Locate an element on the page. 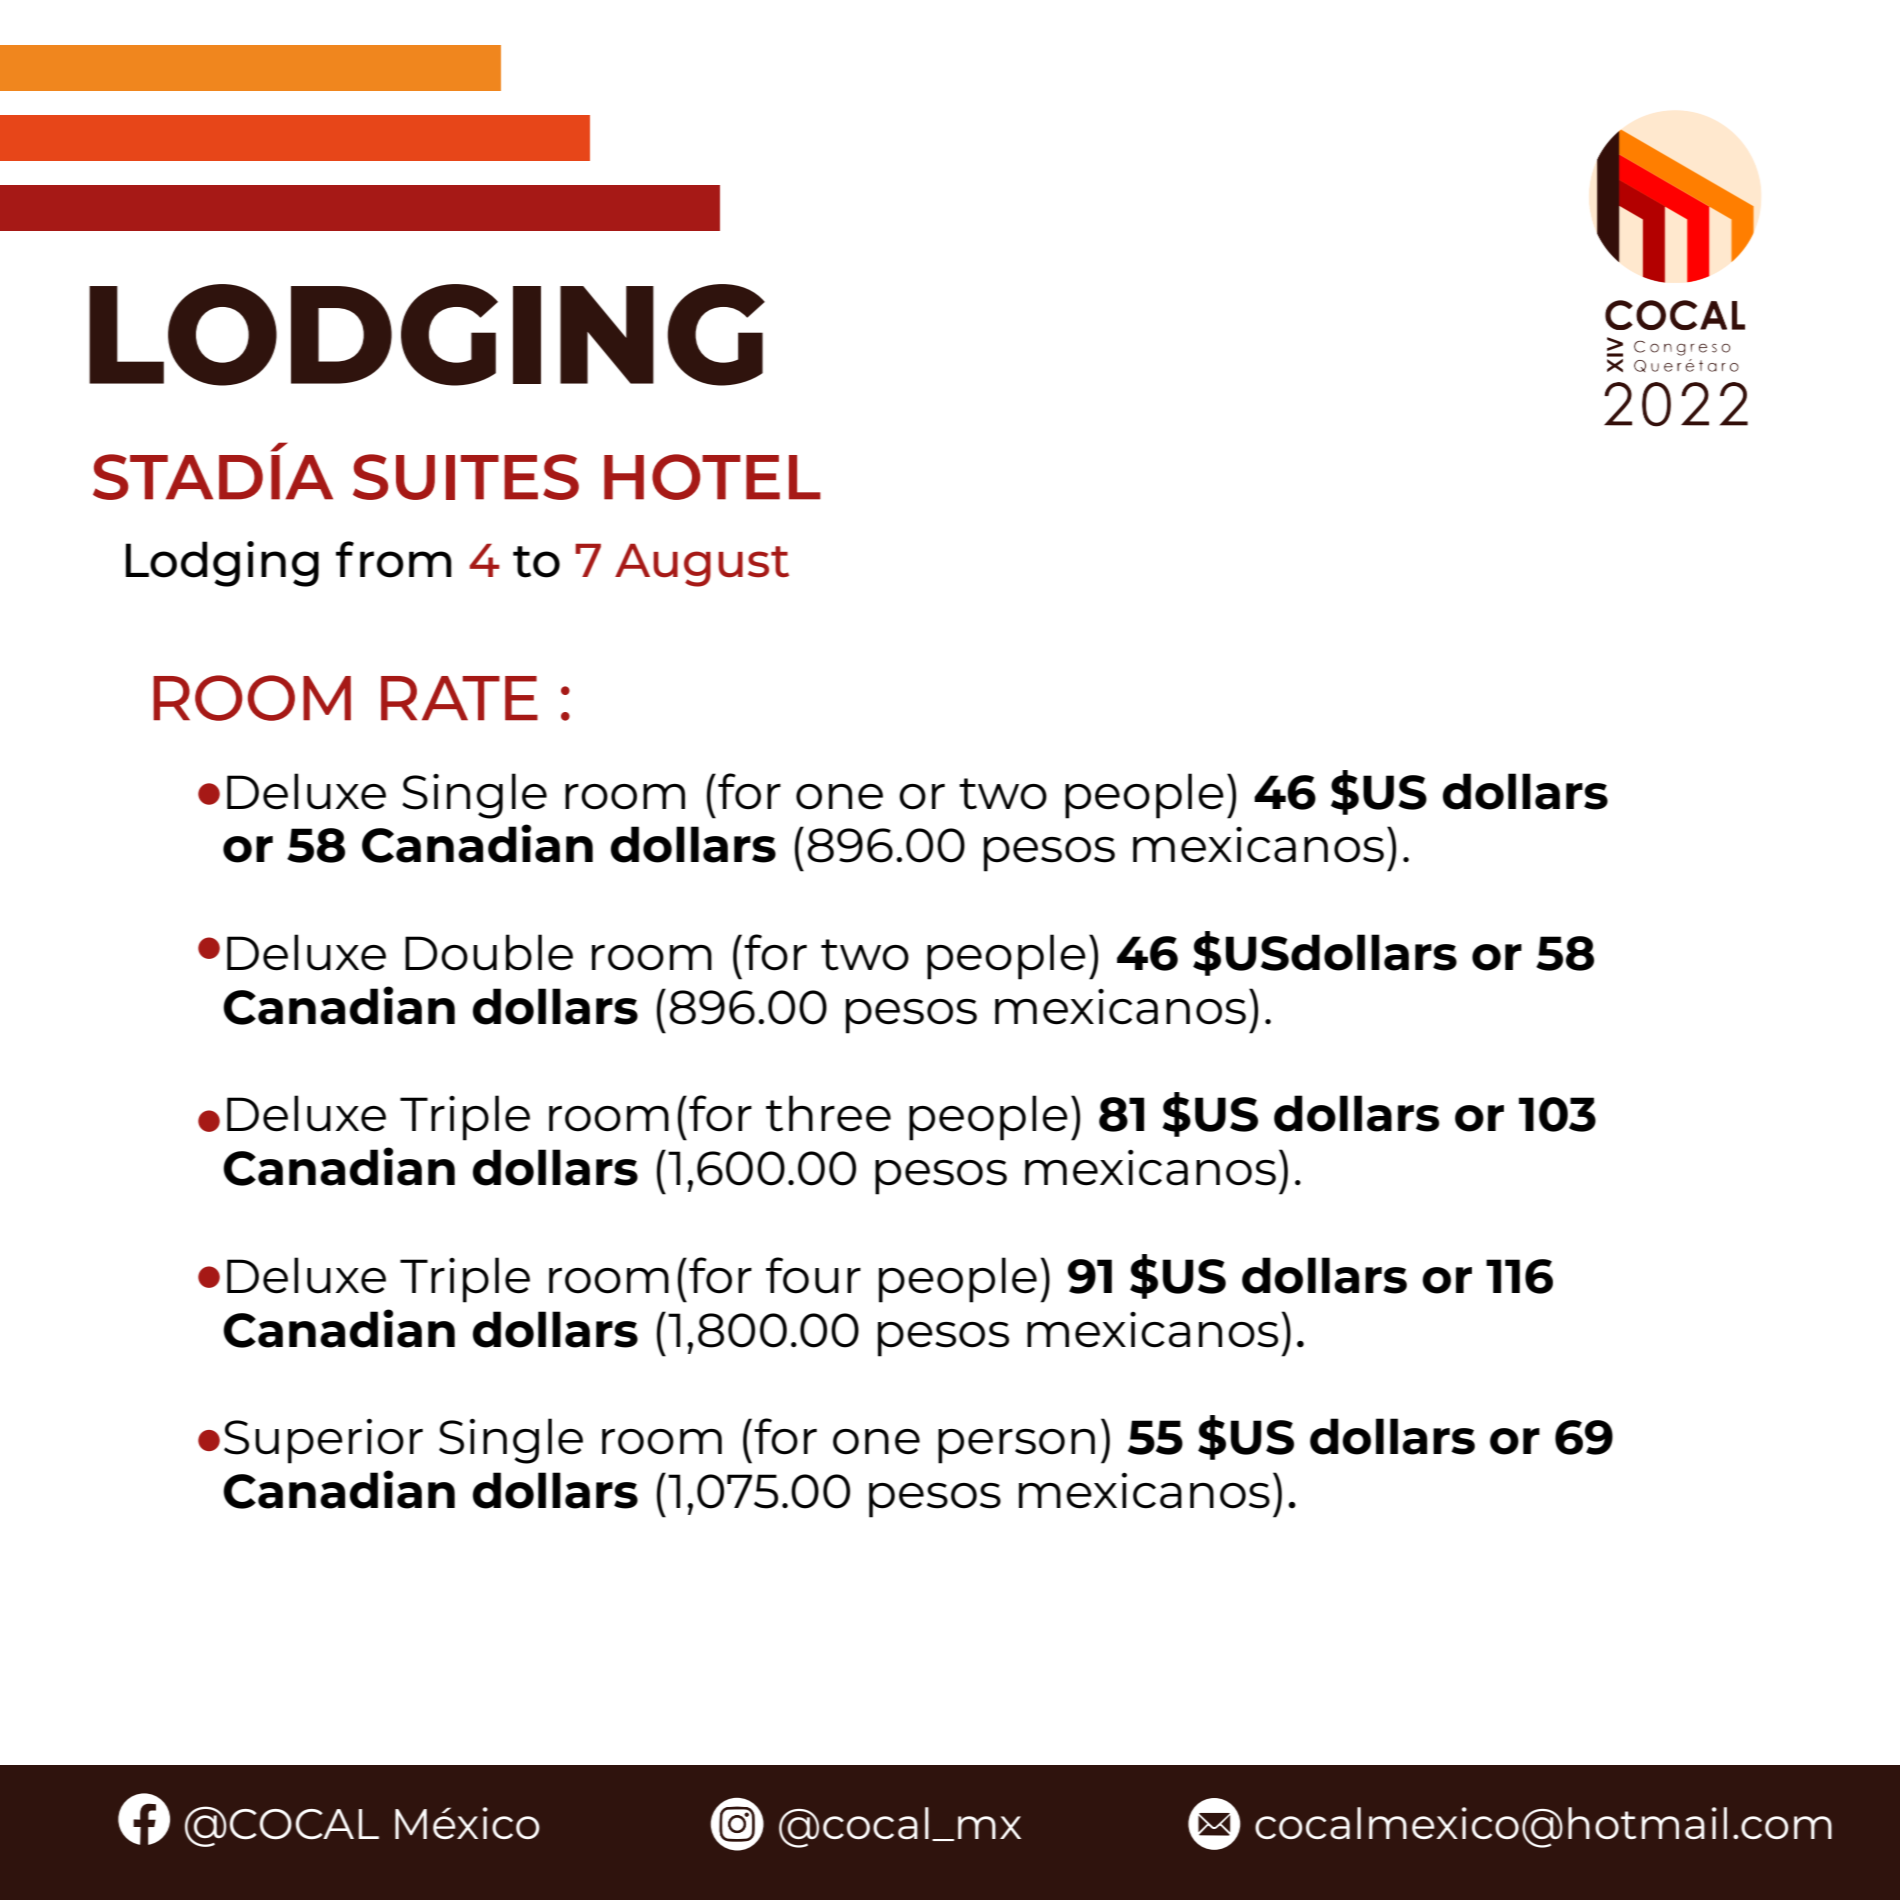 The width and height of the page is (1900, 1900). HOTEL is located at coordinates (712, 477).
